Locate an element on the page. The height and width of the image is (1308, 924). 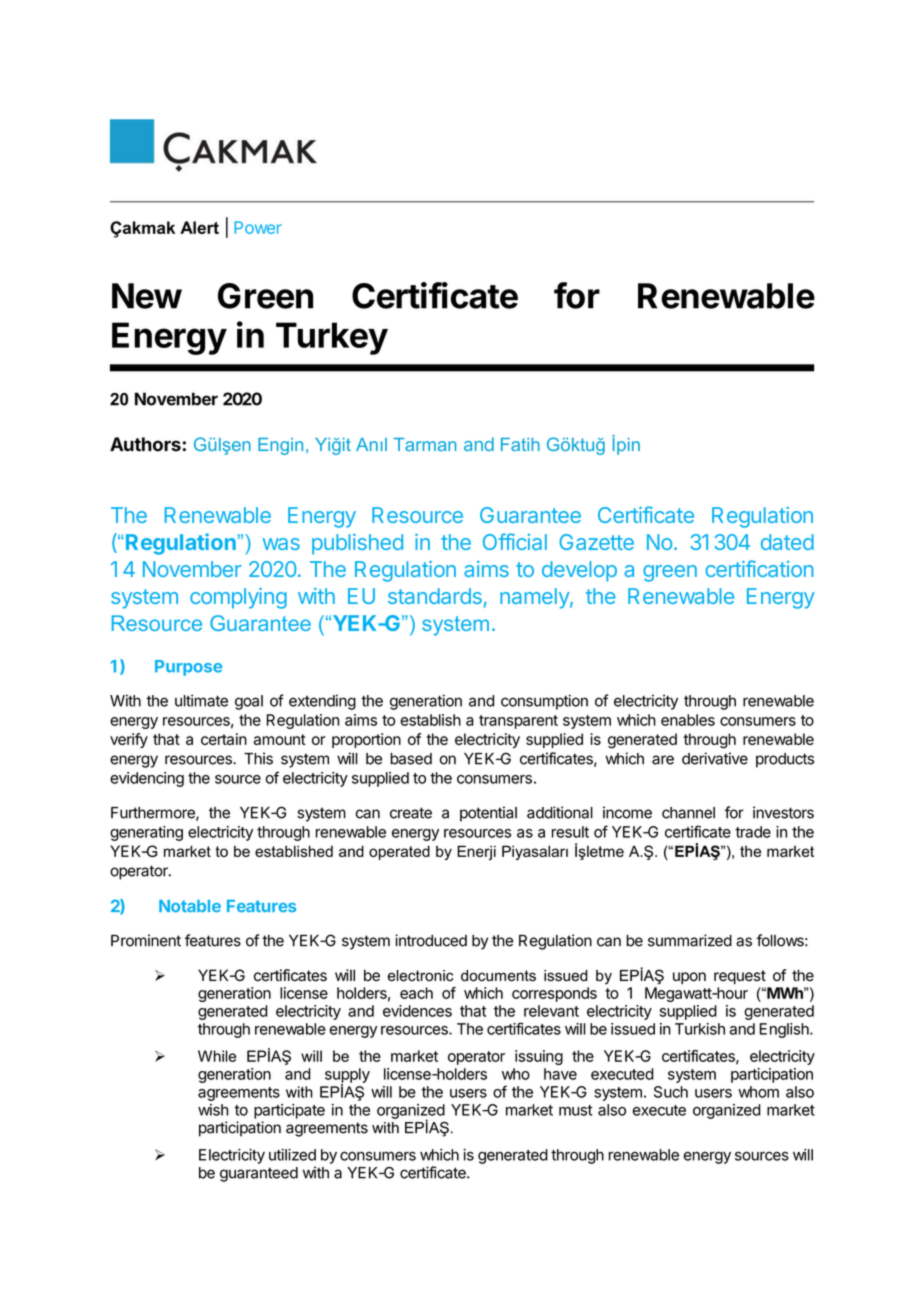
certification is located at coordinates (759, 568).
